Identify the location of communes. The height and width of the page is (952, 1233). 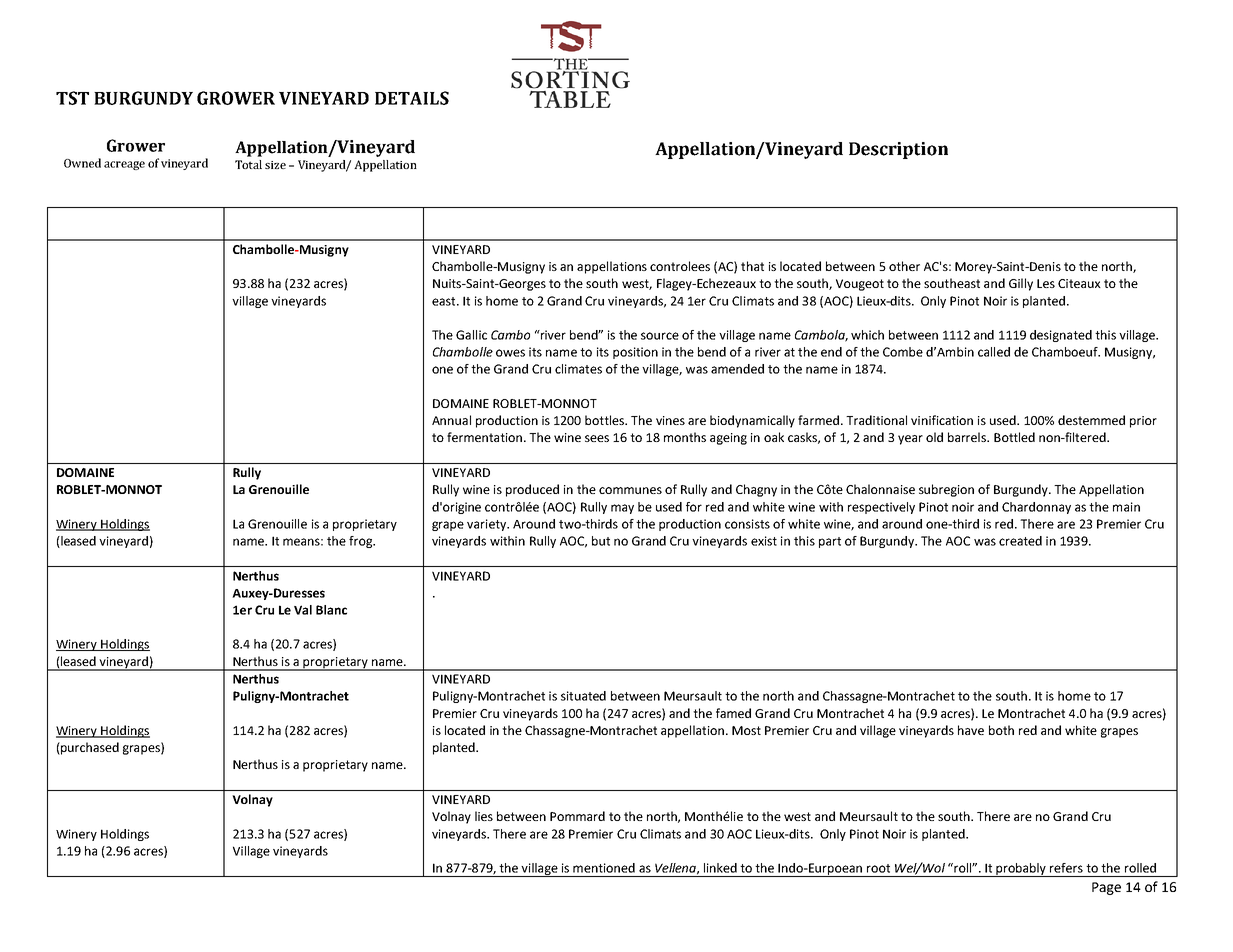
(630, 490).
